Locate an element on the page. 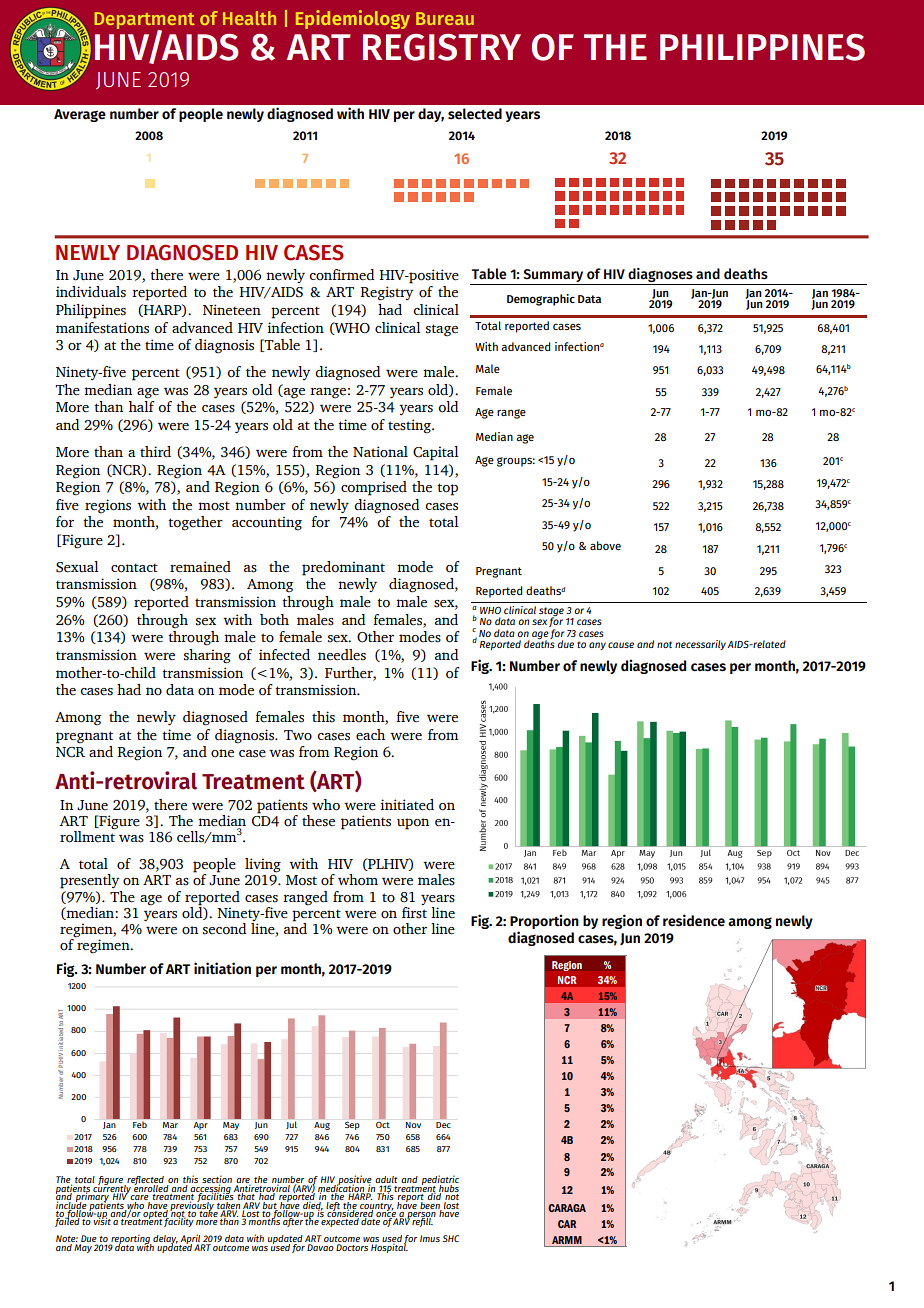 This document has height=1308, width=924. presently is located at coordinates (89, 881).
